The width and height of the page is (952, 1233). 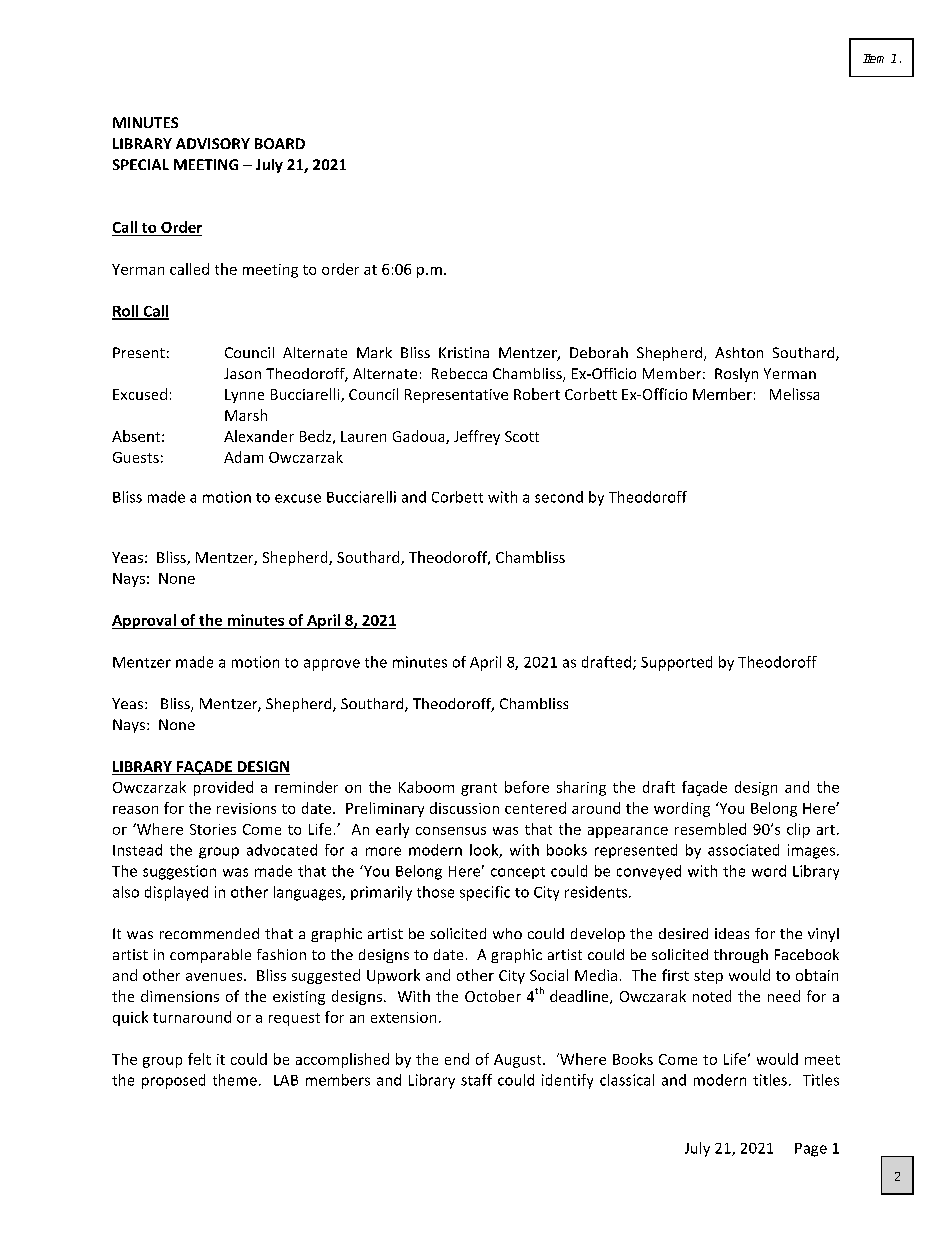 What do you see at coordinates (223, 788) in the page?
I see `provided` at bounding box center [223, 788].
